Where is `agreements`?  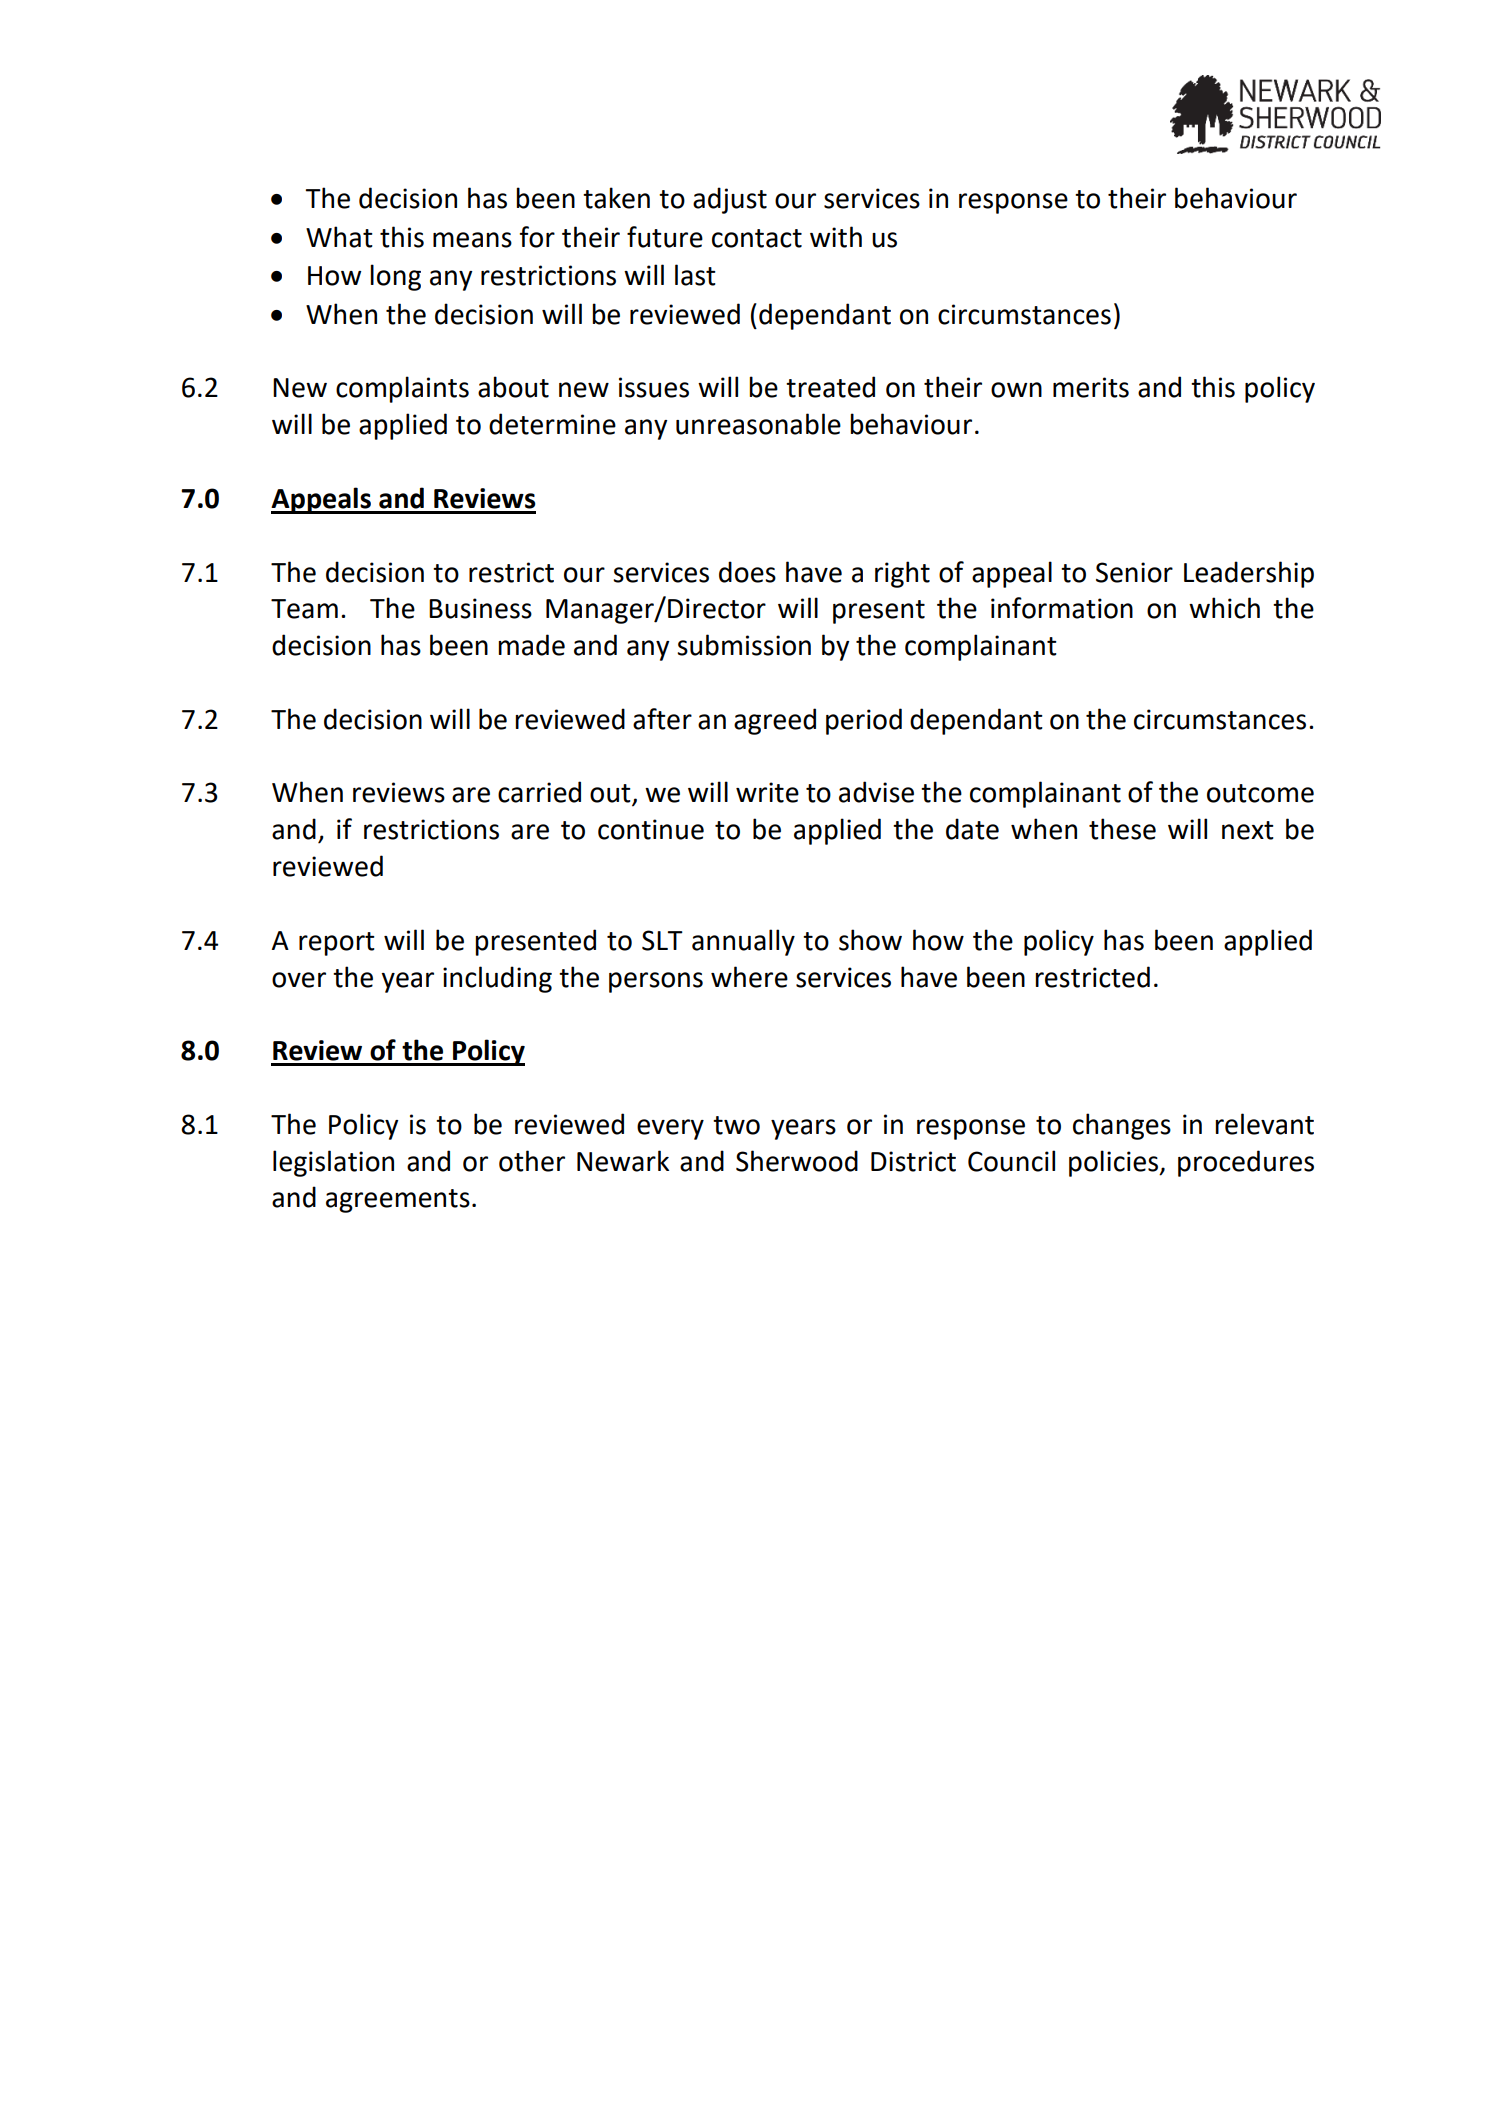 agreements is located at coordinates (398, 1201).
